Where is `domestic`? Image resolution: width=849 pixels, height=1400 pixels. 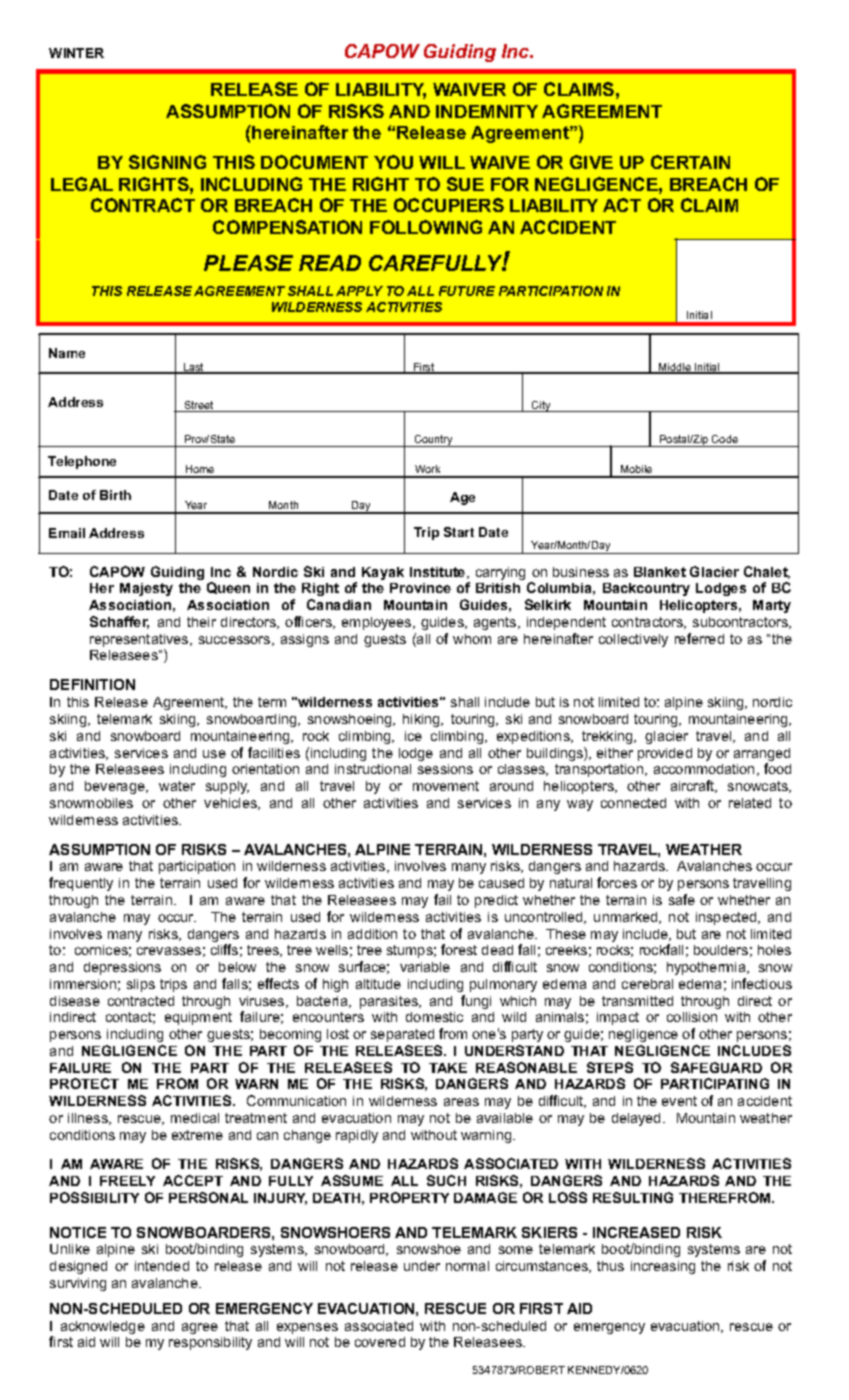 domestic is located at coordinates (434, 1017).
